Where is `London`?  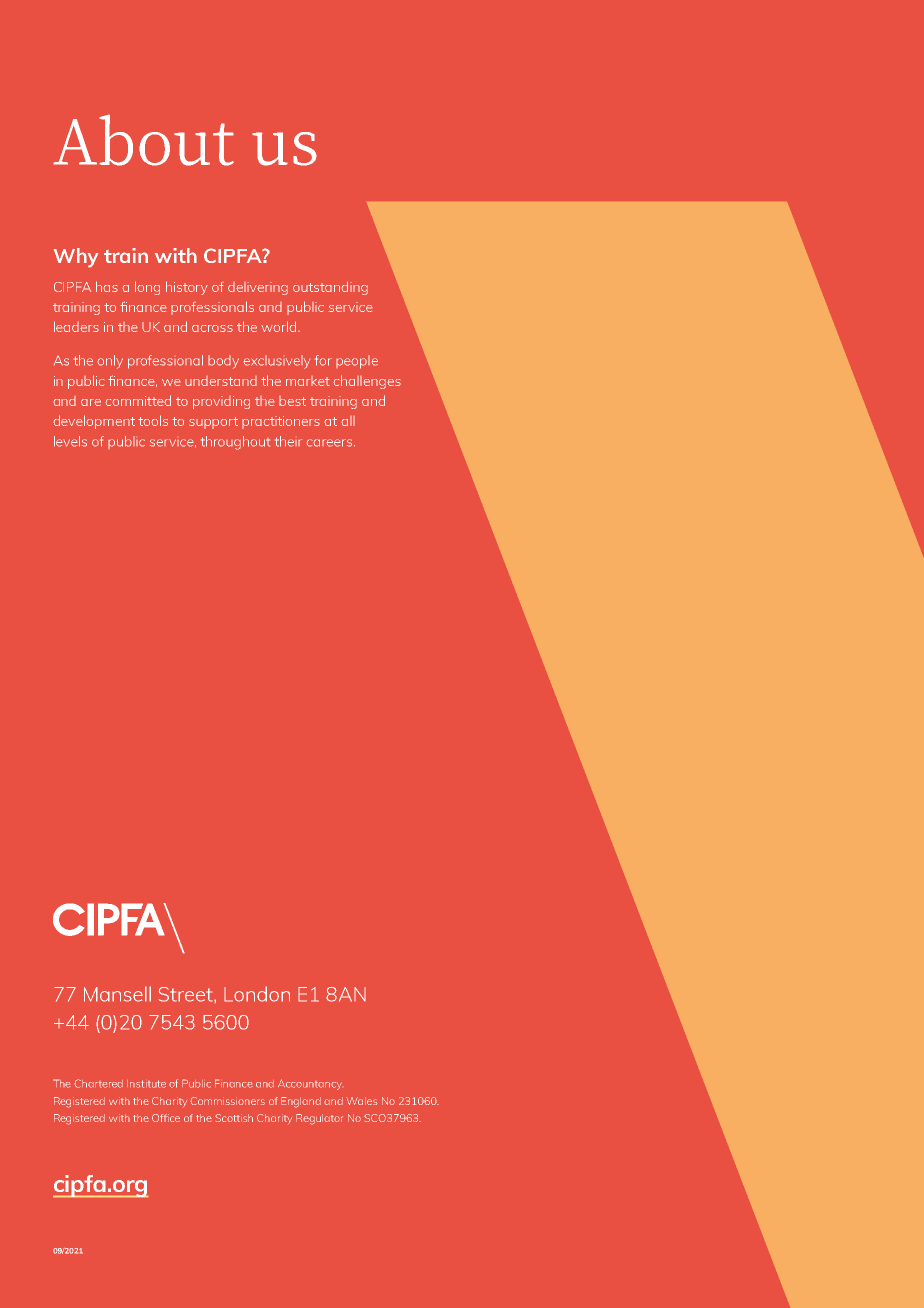 London is located at coordinates (257, 994).
